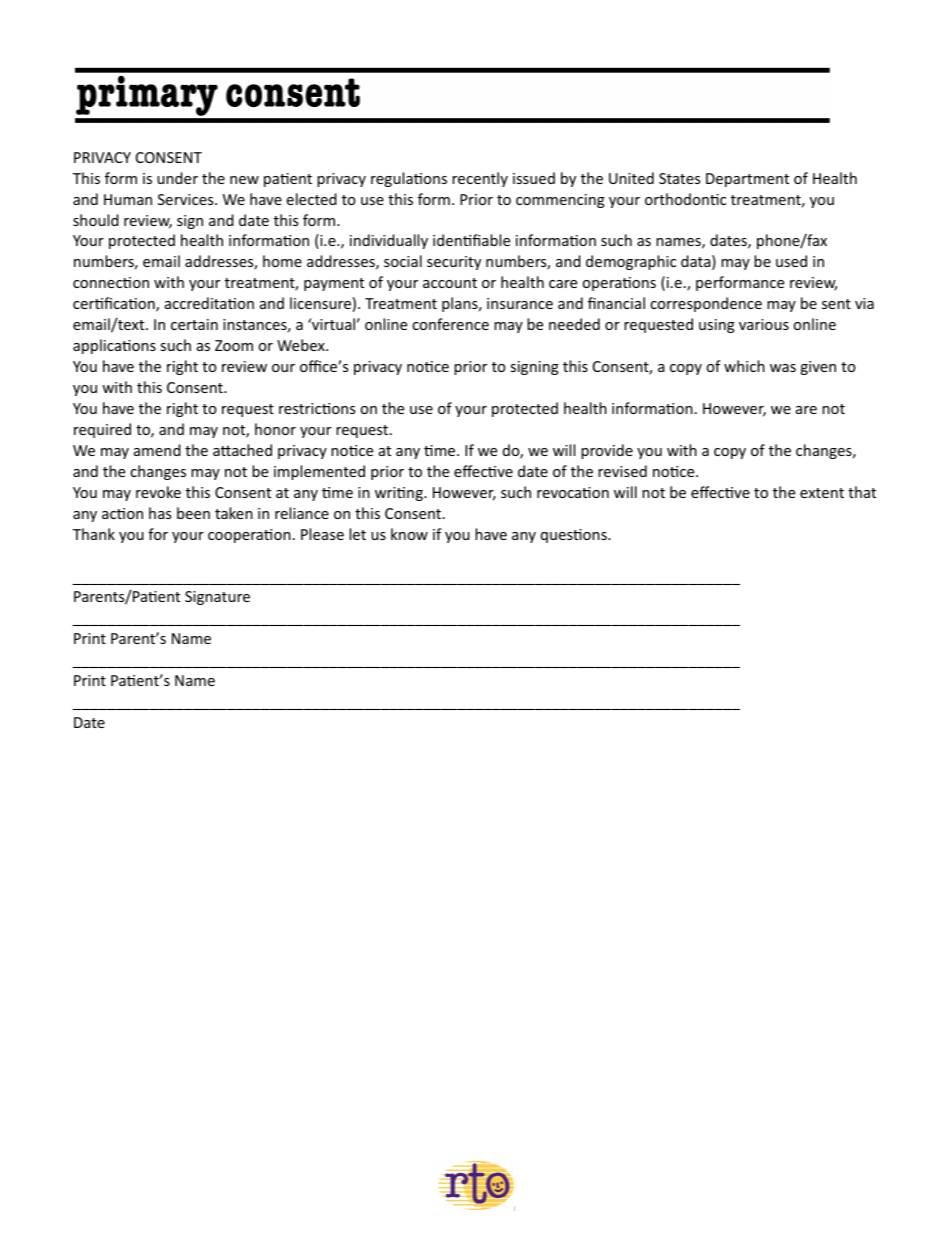 The image size is (952, 1233). What do you see at coordinates (317, 408) in the page?
I see `restrictions` at bounding box center [317, 408].
